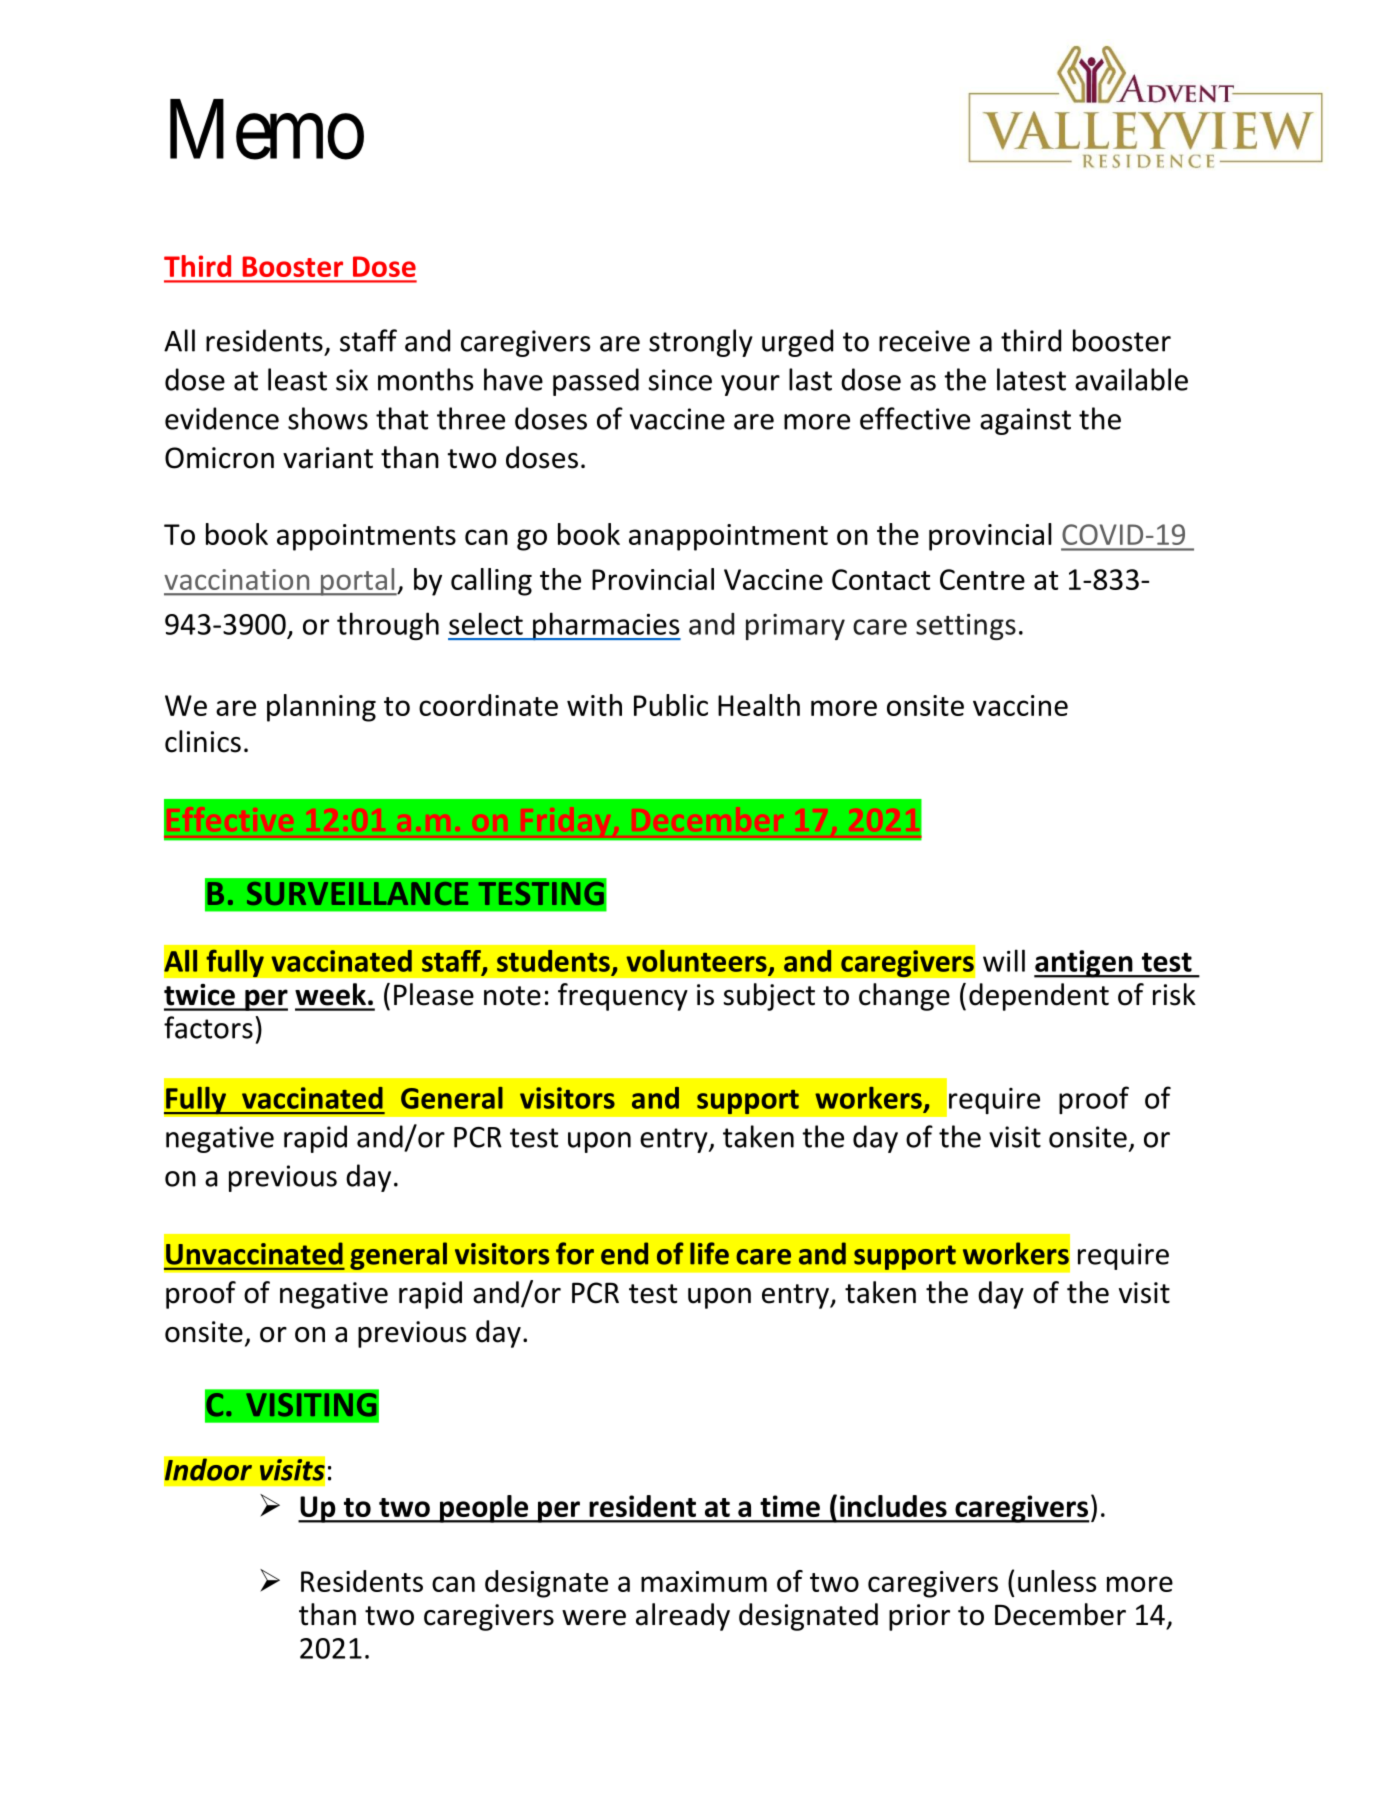 Image resolution: width=1393 pixels, height=1803 pixels. What do you see at coordinates (357, 893) in the screenshot?
I see `SURVEILLANCE` at bounding box center [357, 893].
